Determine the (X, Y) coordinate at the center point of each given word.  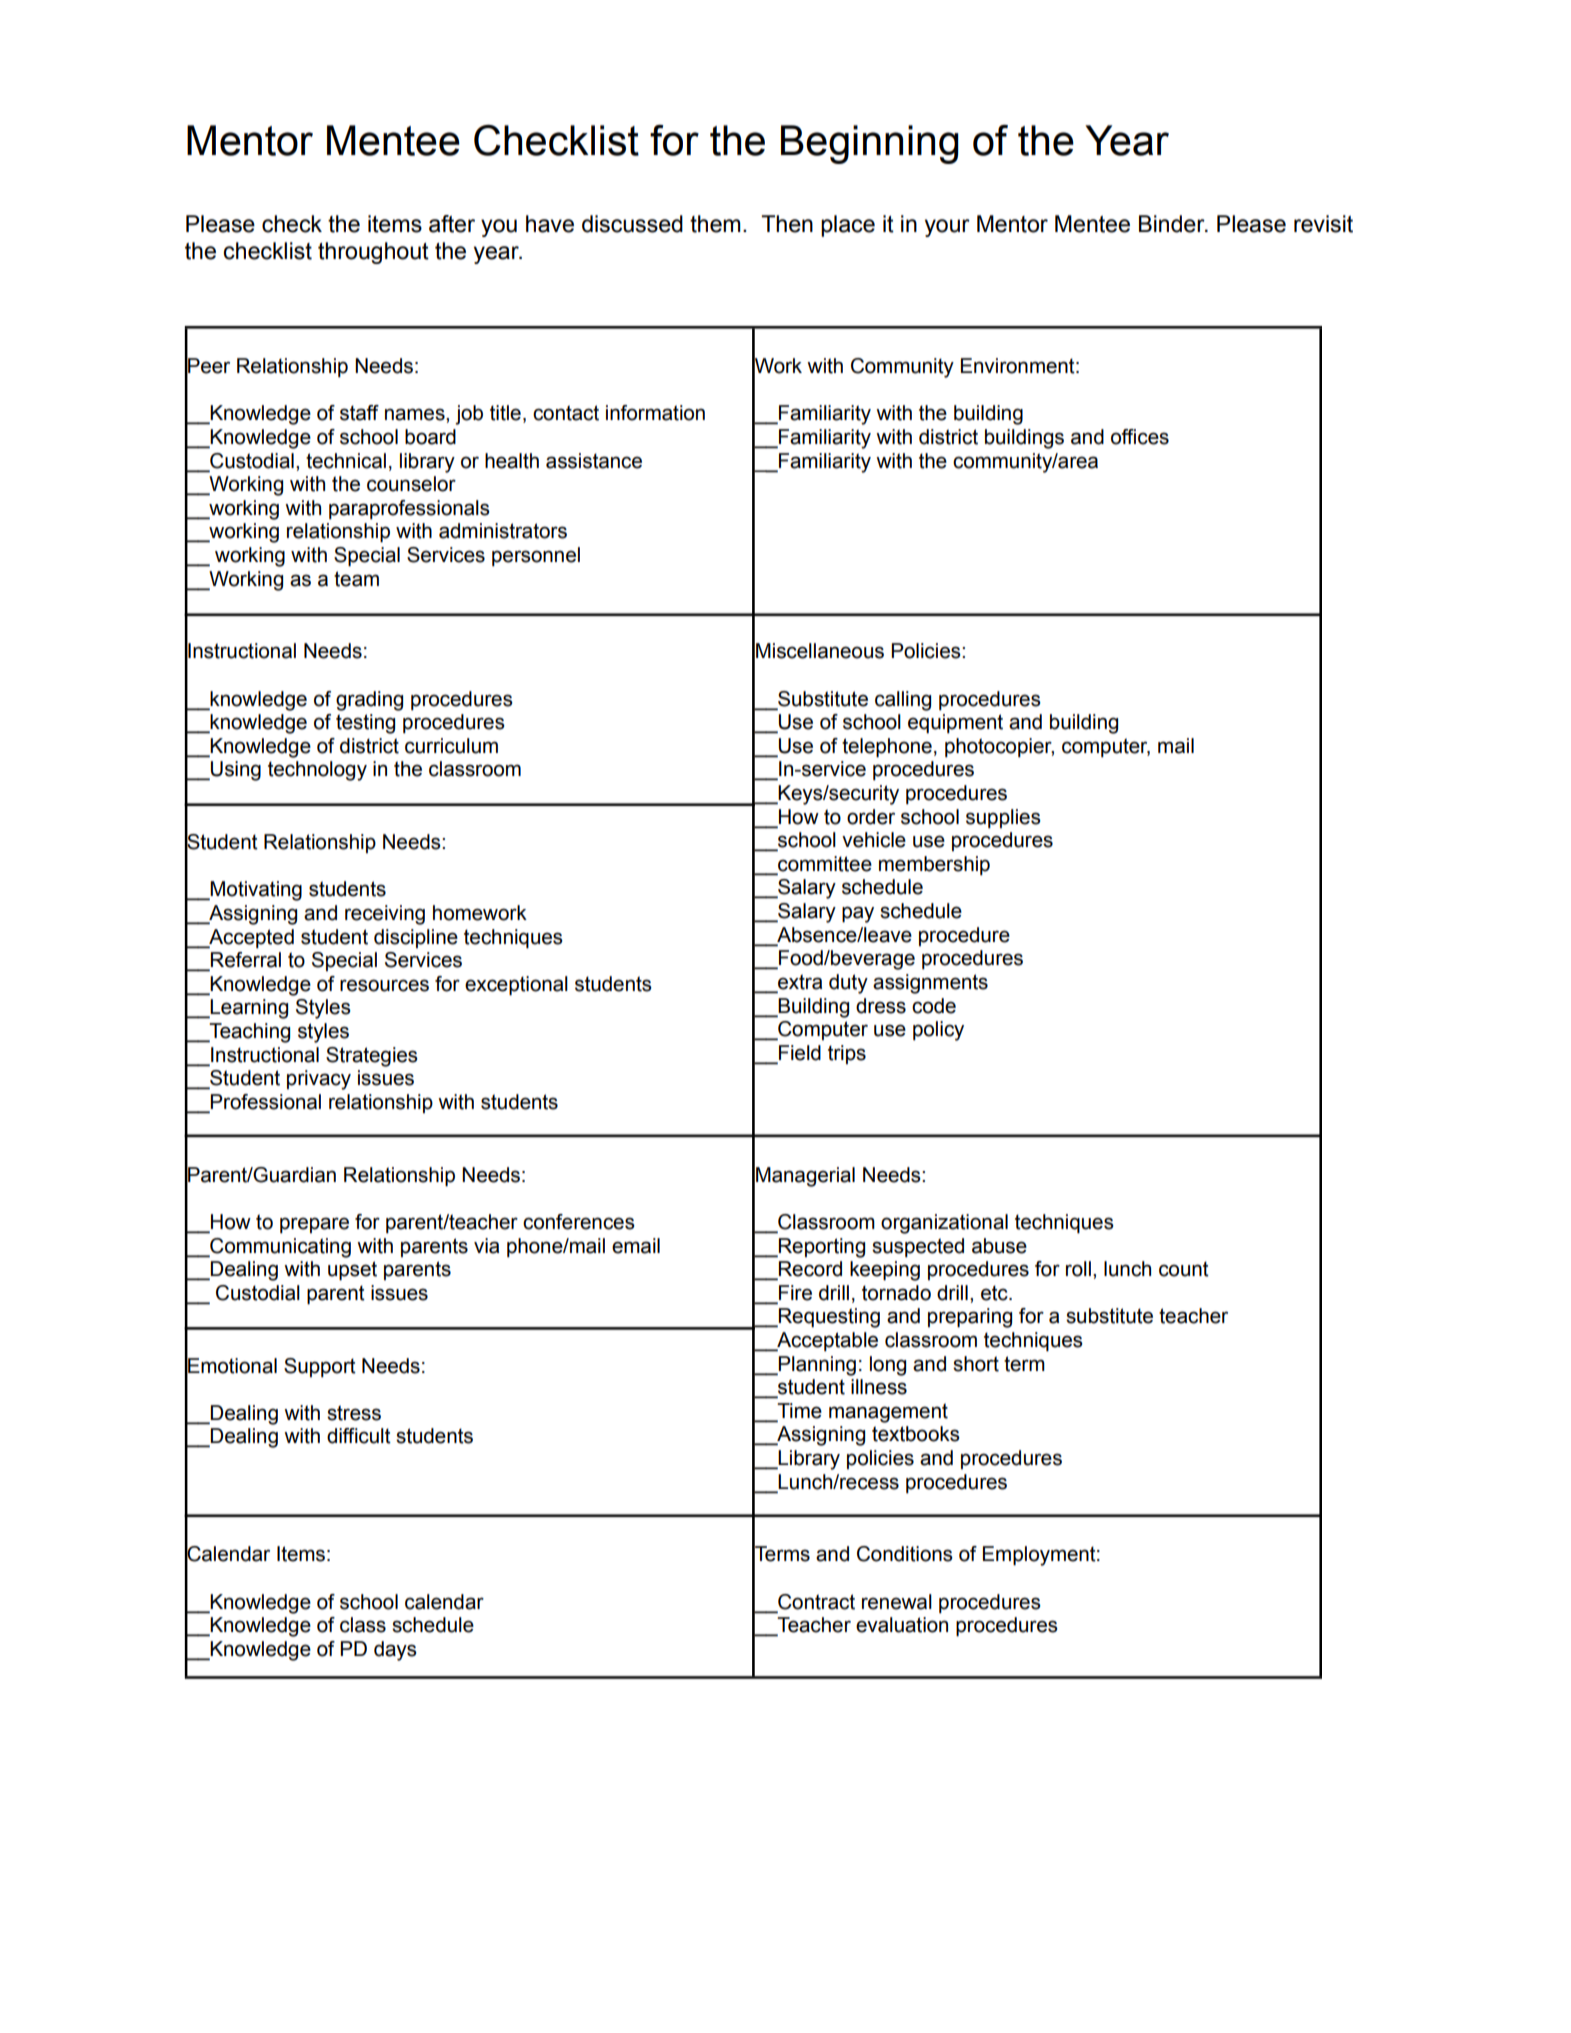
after (452, 224)
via (486, 1246)
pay (858, 914)
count (1184, 1269)
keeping (885, 1271)
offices (1140, 437)
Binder (1173, 224)
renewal (897, 1602)
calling (903, 701)
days (395, 1651)
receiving (385, 915)
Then (787, 224)
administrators (503, 531)
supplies (1003, 818)
